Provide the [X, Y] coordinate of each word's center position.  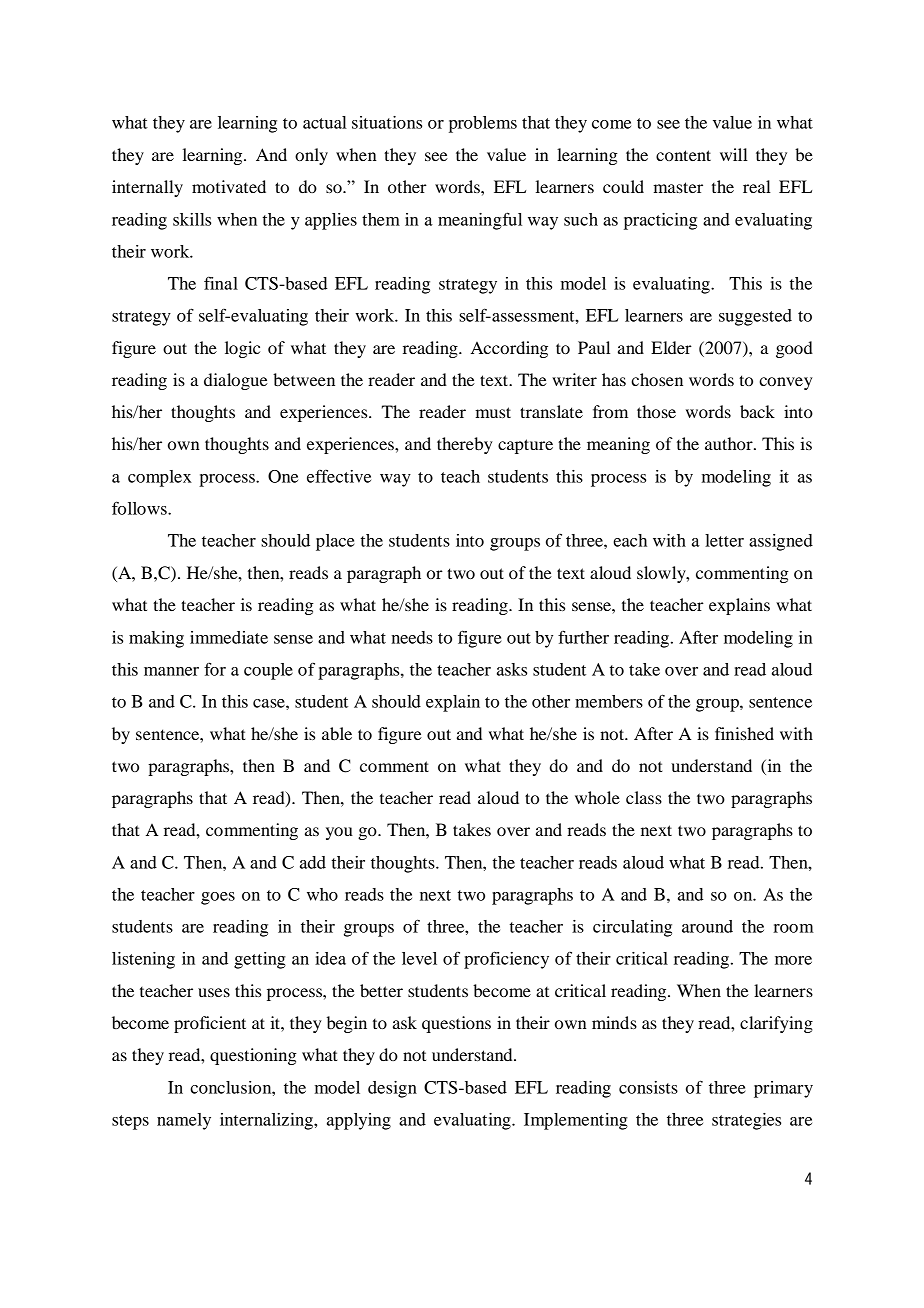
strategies [746, 1121]
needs [412, 637]
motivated [229, 186]
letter [724, 540]
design [392, 1089]
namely [184, 1121]
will [734, 154]
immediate [229, 637]
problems [483, 124]
